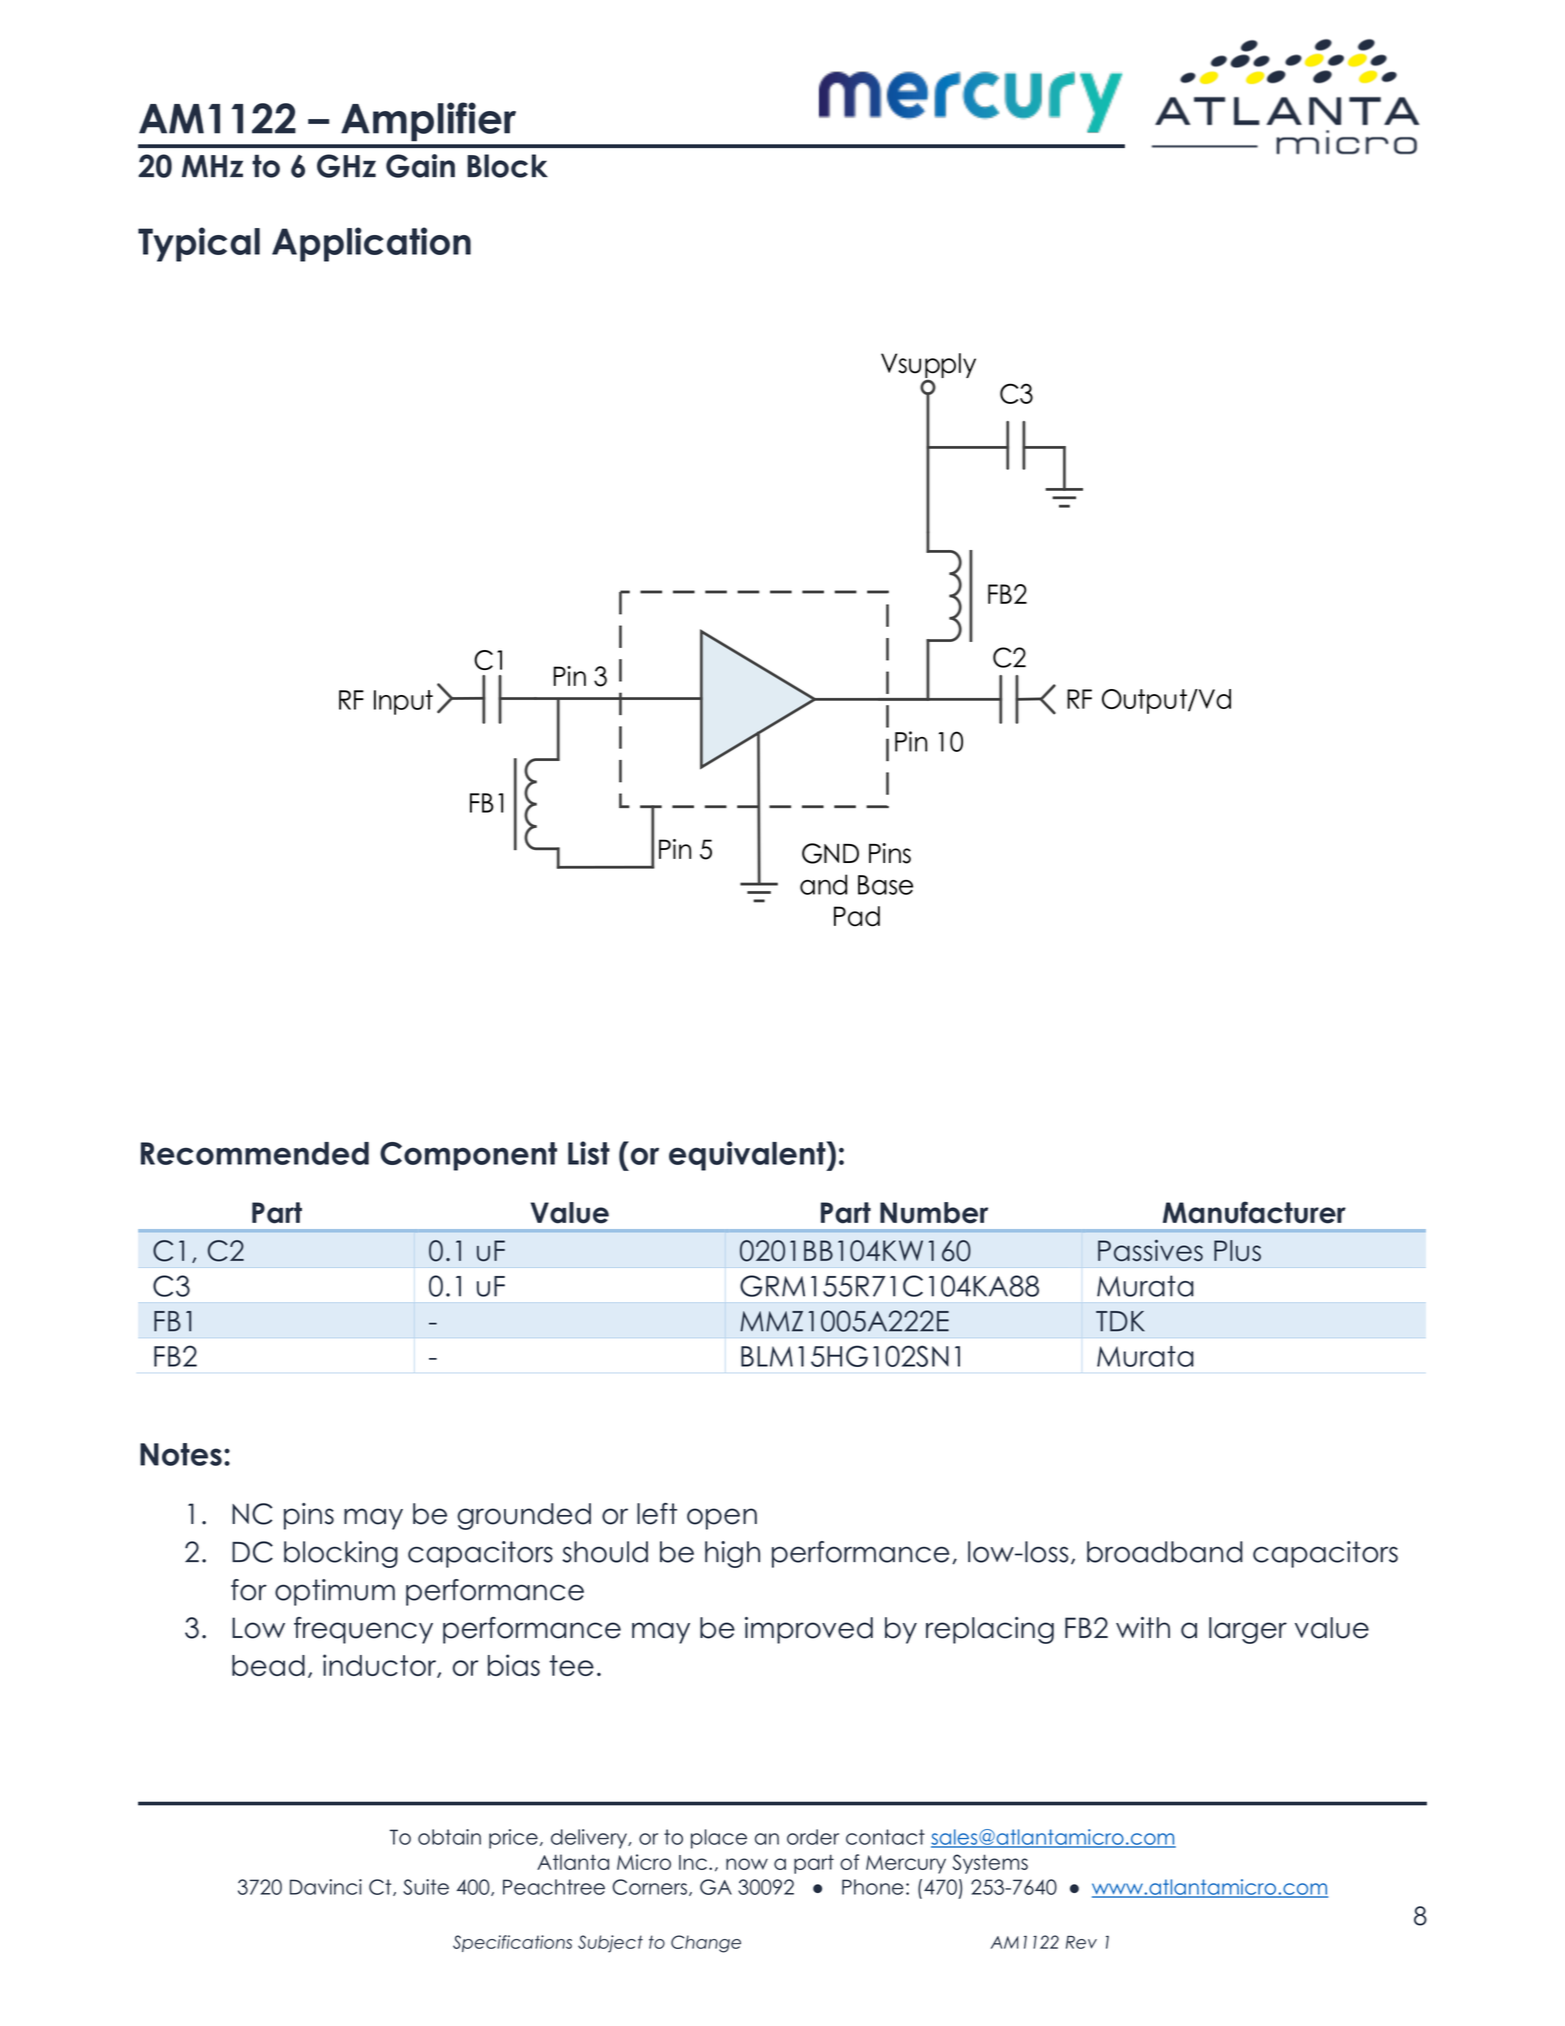 The width and height of the page is (1565, 2026). I want to click on Davinci, so click(326, 1887).
